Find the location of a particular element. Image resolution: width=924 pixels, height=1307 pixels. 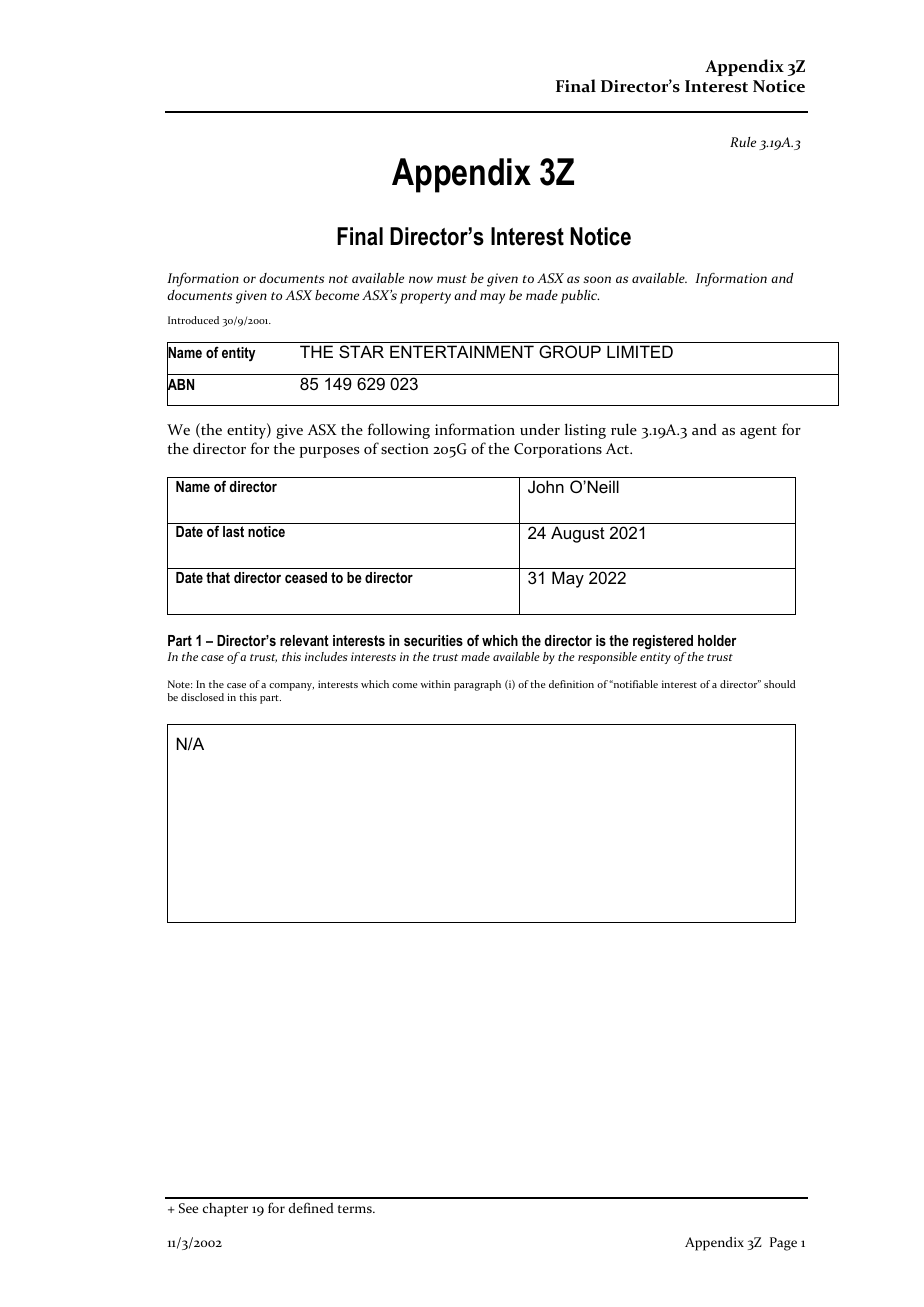

paragraph is located at coordinates (477, 685).
